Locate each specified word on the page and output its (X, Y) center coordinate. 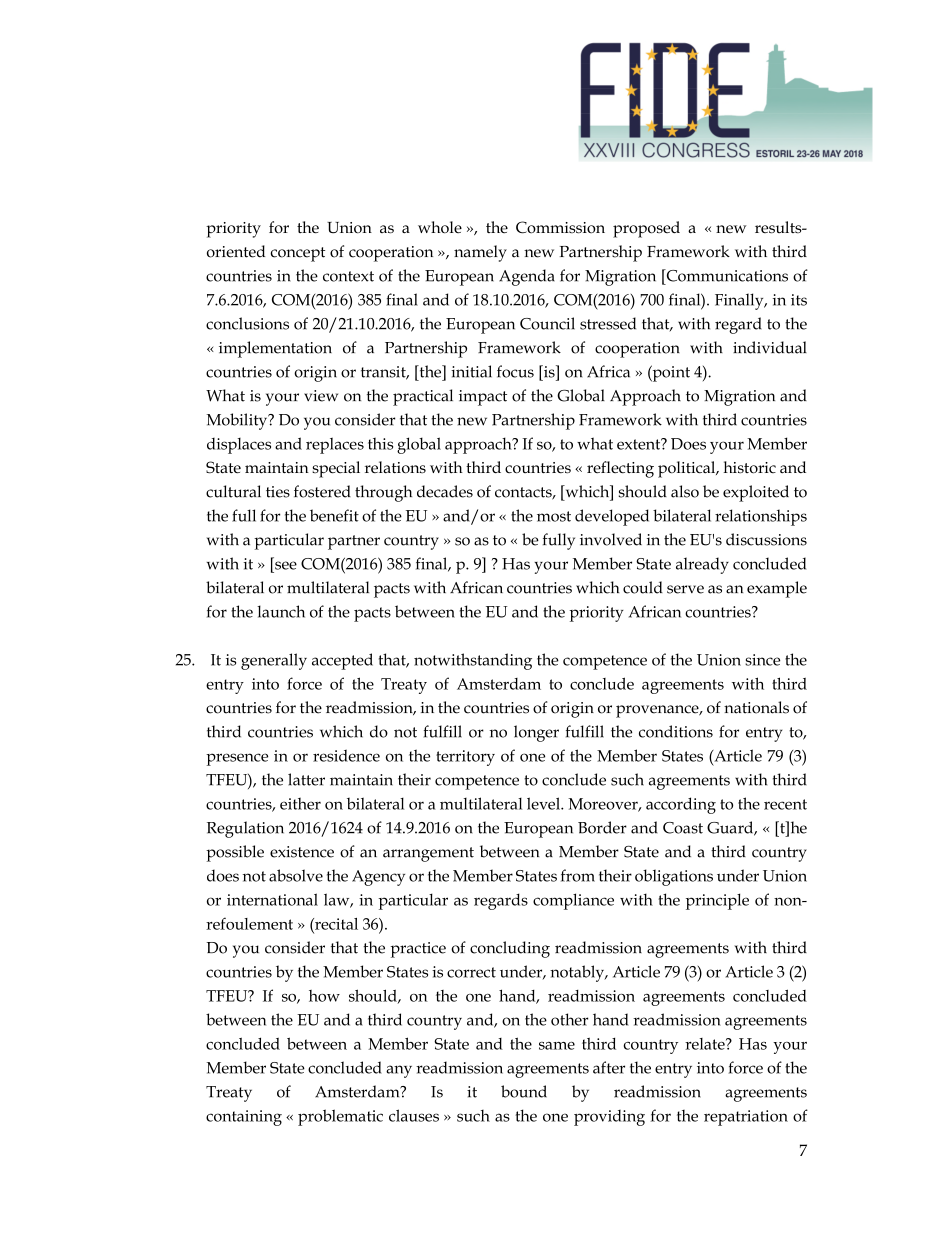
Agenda (527, 277)
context (348, 276)
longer (536, 733)
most (554, 516)
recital (335, 924)
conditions (676, 731)
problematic (340, 1117)
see (286, 565)
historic (750, 467)
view (321, 396)
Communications (726, 275)
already (702, 565)
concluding (510, 949)
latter (306, 779)
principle (717, 901)
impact (483, 398)
